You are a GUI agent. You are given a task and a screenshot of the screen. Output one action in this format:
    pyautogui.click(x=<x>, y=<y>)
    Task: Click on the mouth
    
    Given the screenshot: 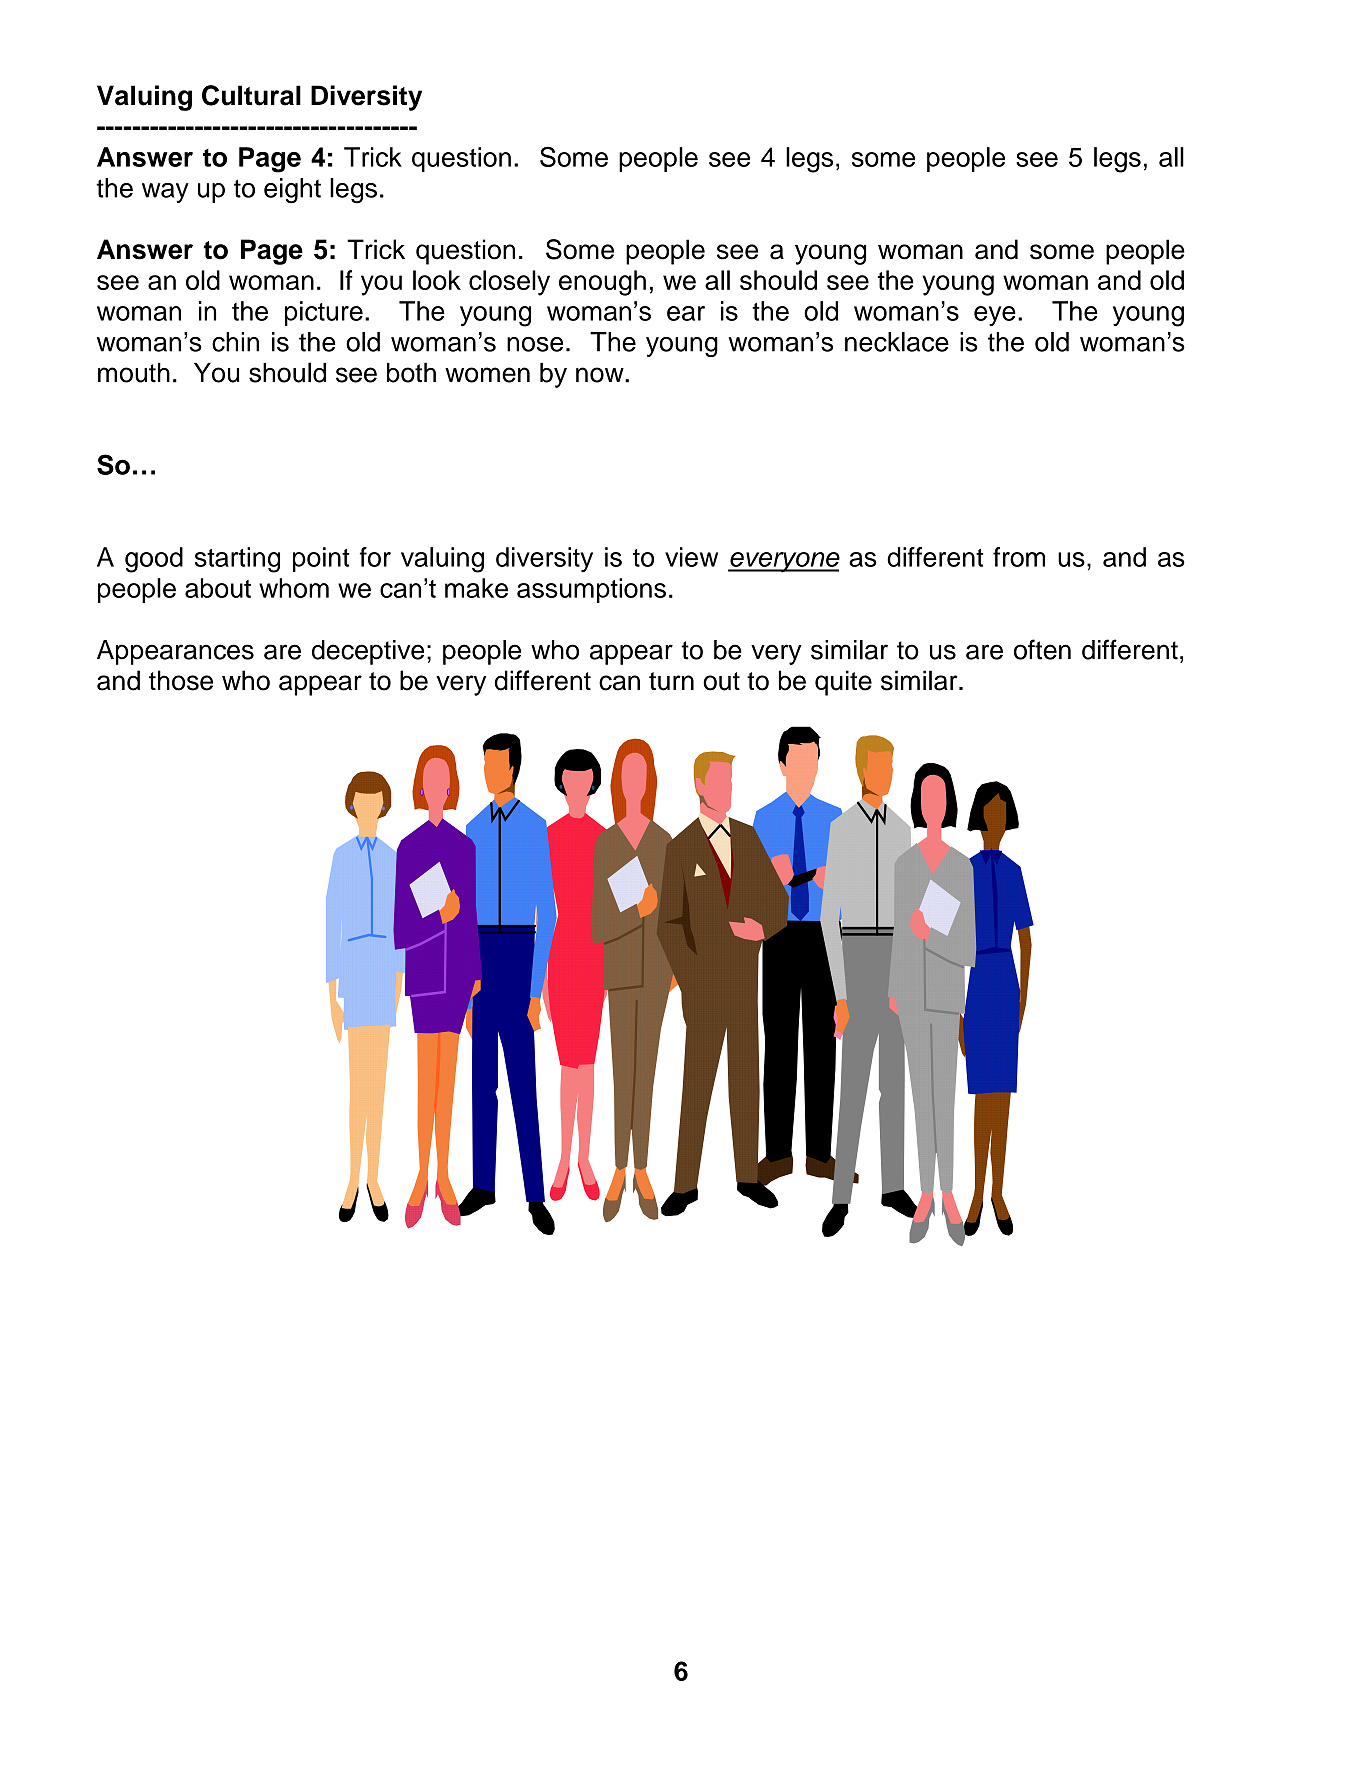 What is the action you would take?
    pyautogui.click(x=134, y=373)
